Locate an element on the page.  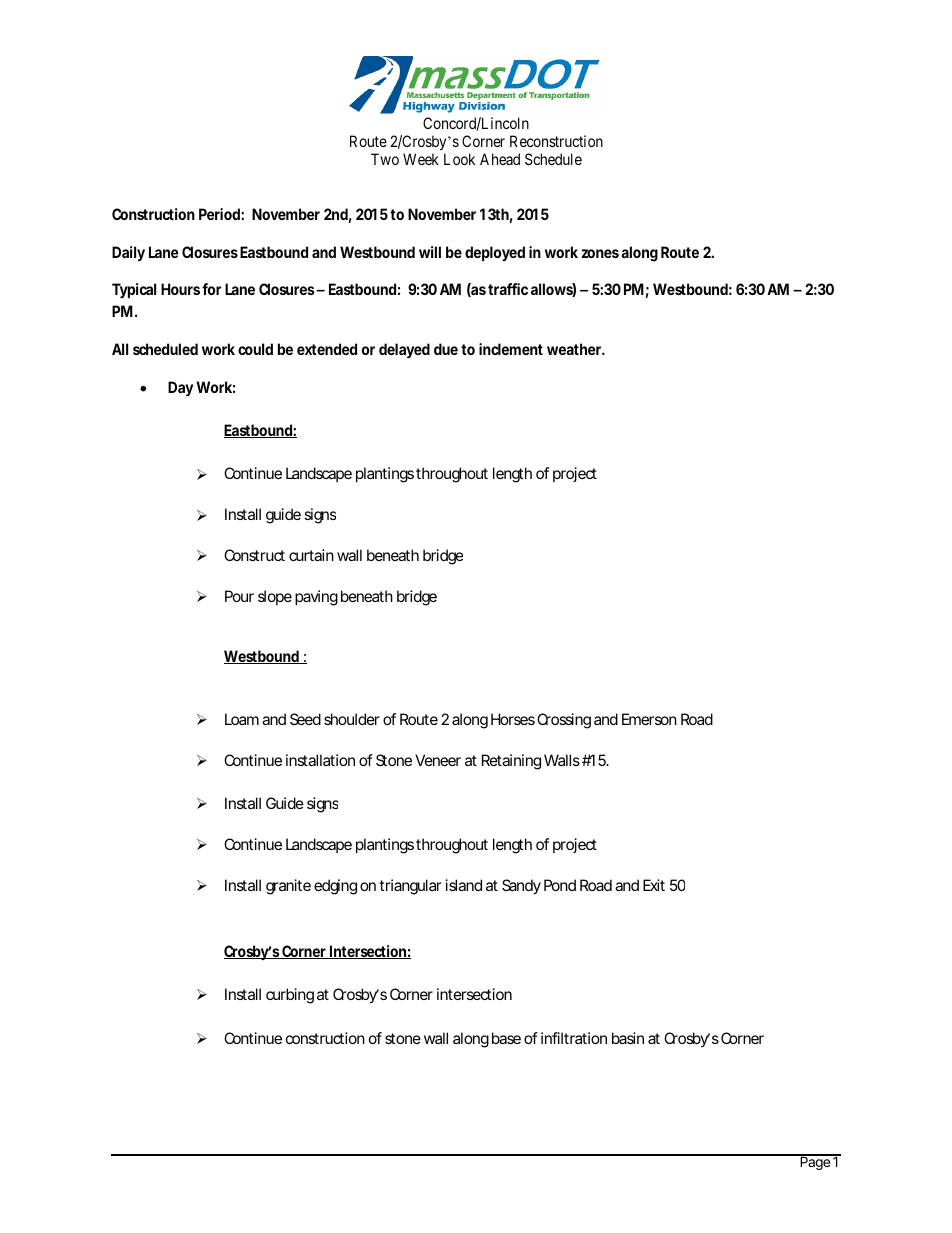
curbing is located at coordinates (290, 996).
